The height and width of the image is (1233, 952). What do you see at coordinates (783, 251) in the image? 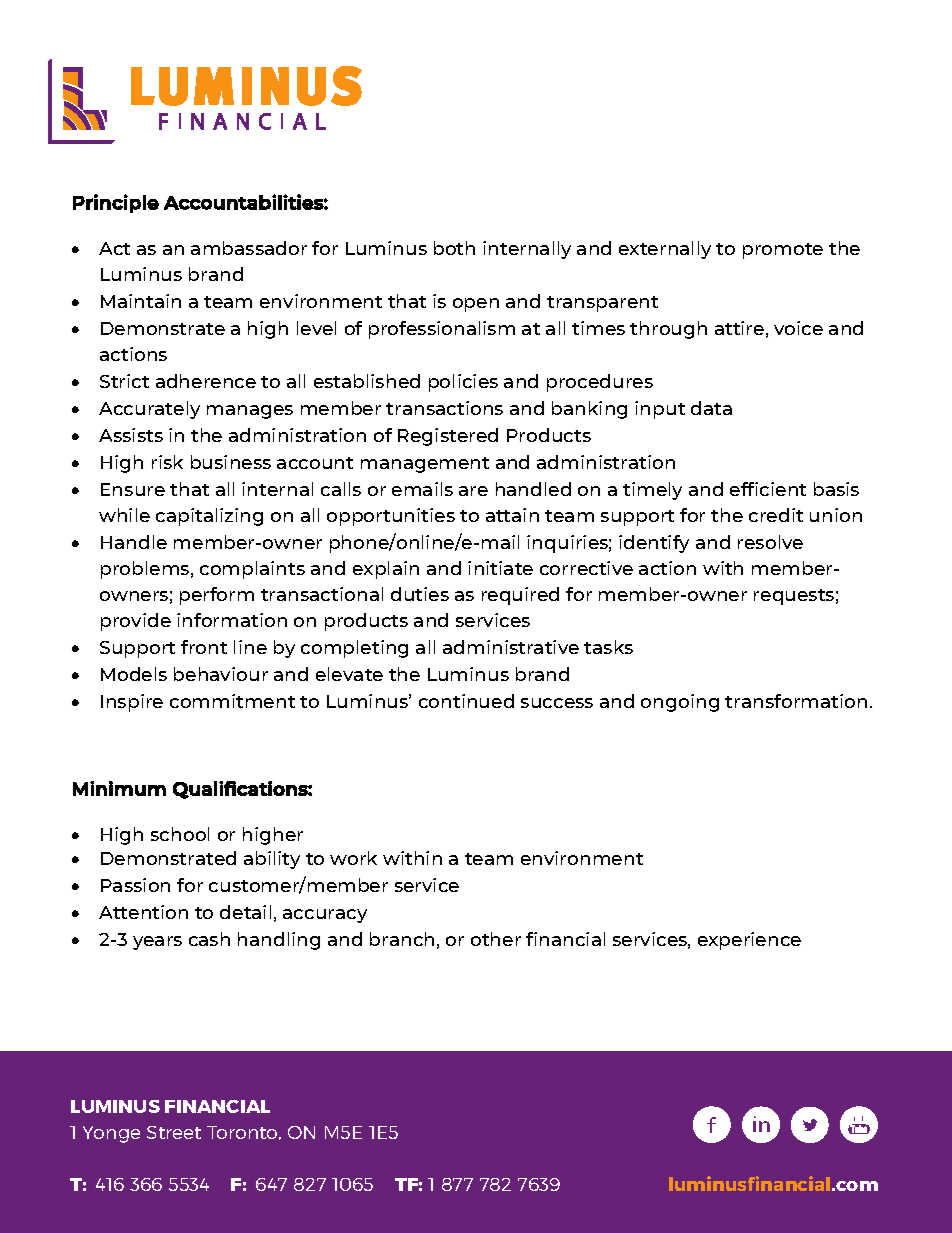
I see `promote` at bounding box center [783, 251].
